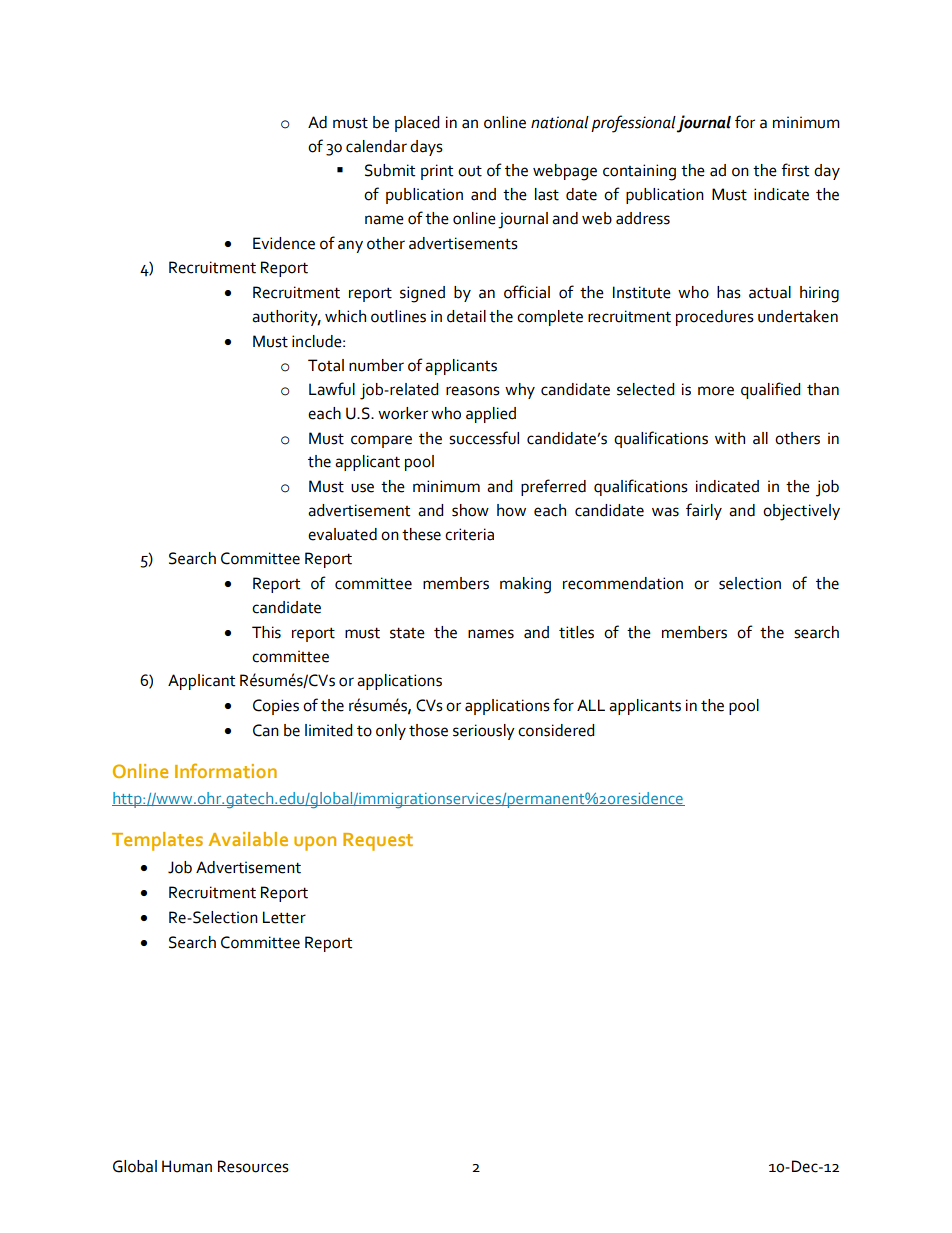 This screenshot has width=952, height=1233. I want to click on Resources, so click(253, 1166).
